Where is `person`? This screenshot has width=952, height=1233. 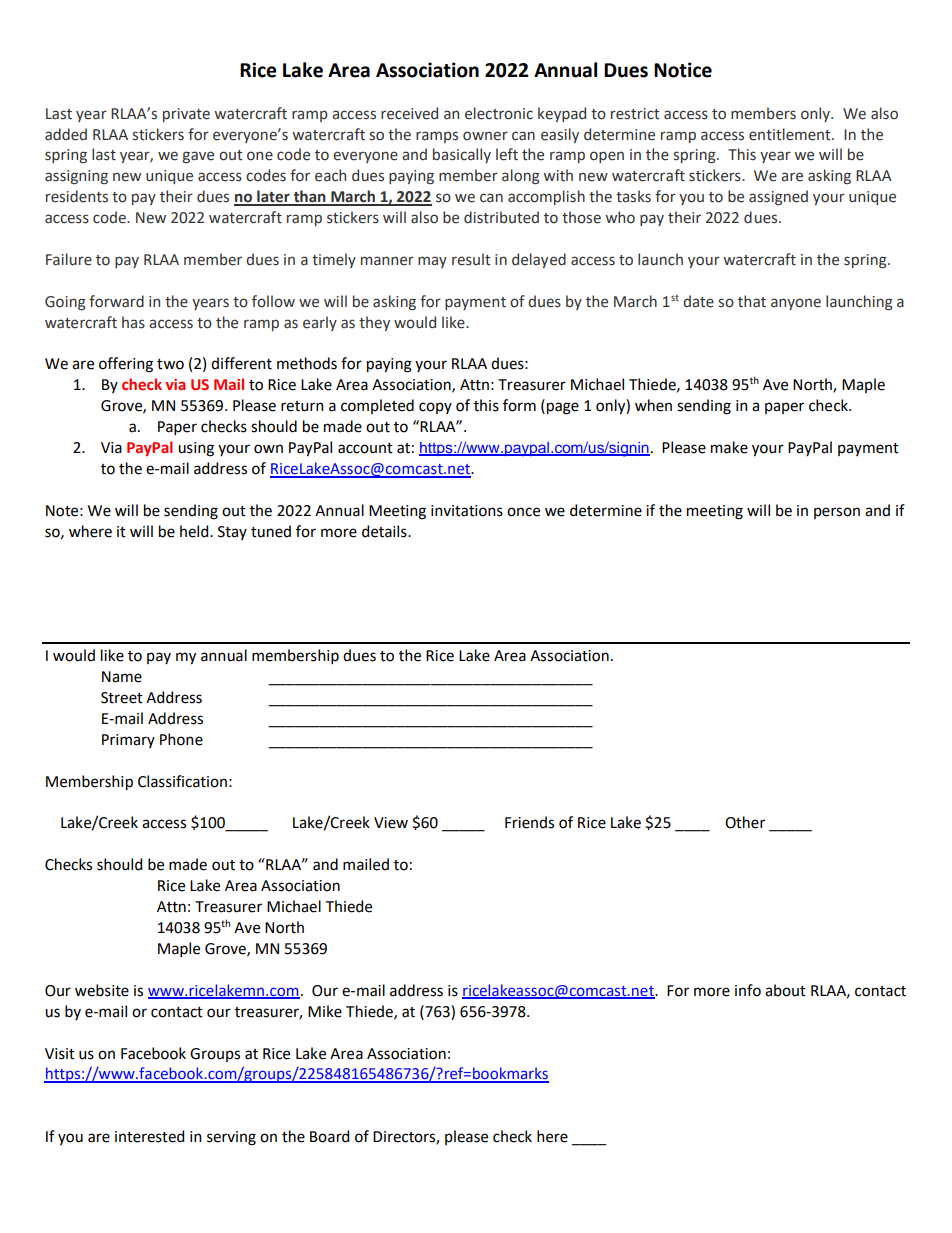
person is located at coordinates (837, 513).
